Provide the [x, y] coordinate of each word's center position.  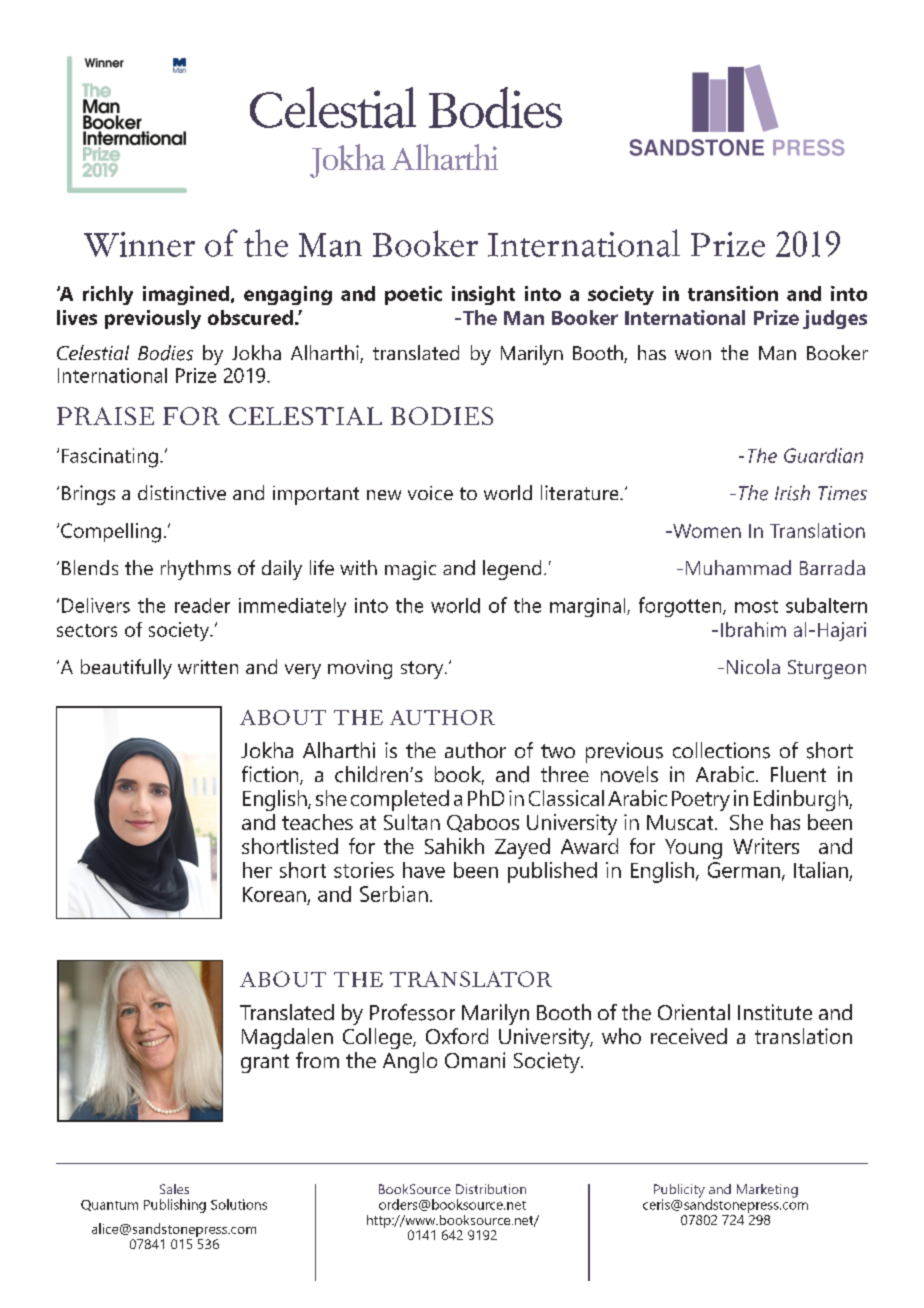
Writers [766, 846]
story [423, 670]
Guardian [823, 455]
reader [202, 605]
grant [265, 1063]
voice [430, 493]
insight [483, 295]
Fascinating [110, 458]
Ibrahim [753, 629]
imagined [186, 295]
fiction [271, 775]
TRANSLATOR [471, 979]
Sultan [412, 822]
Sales [174, 1189]
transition [733, 293]
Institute [775, 1012]
